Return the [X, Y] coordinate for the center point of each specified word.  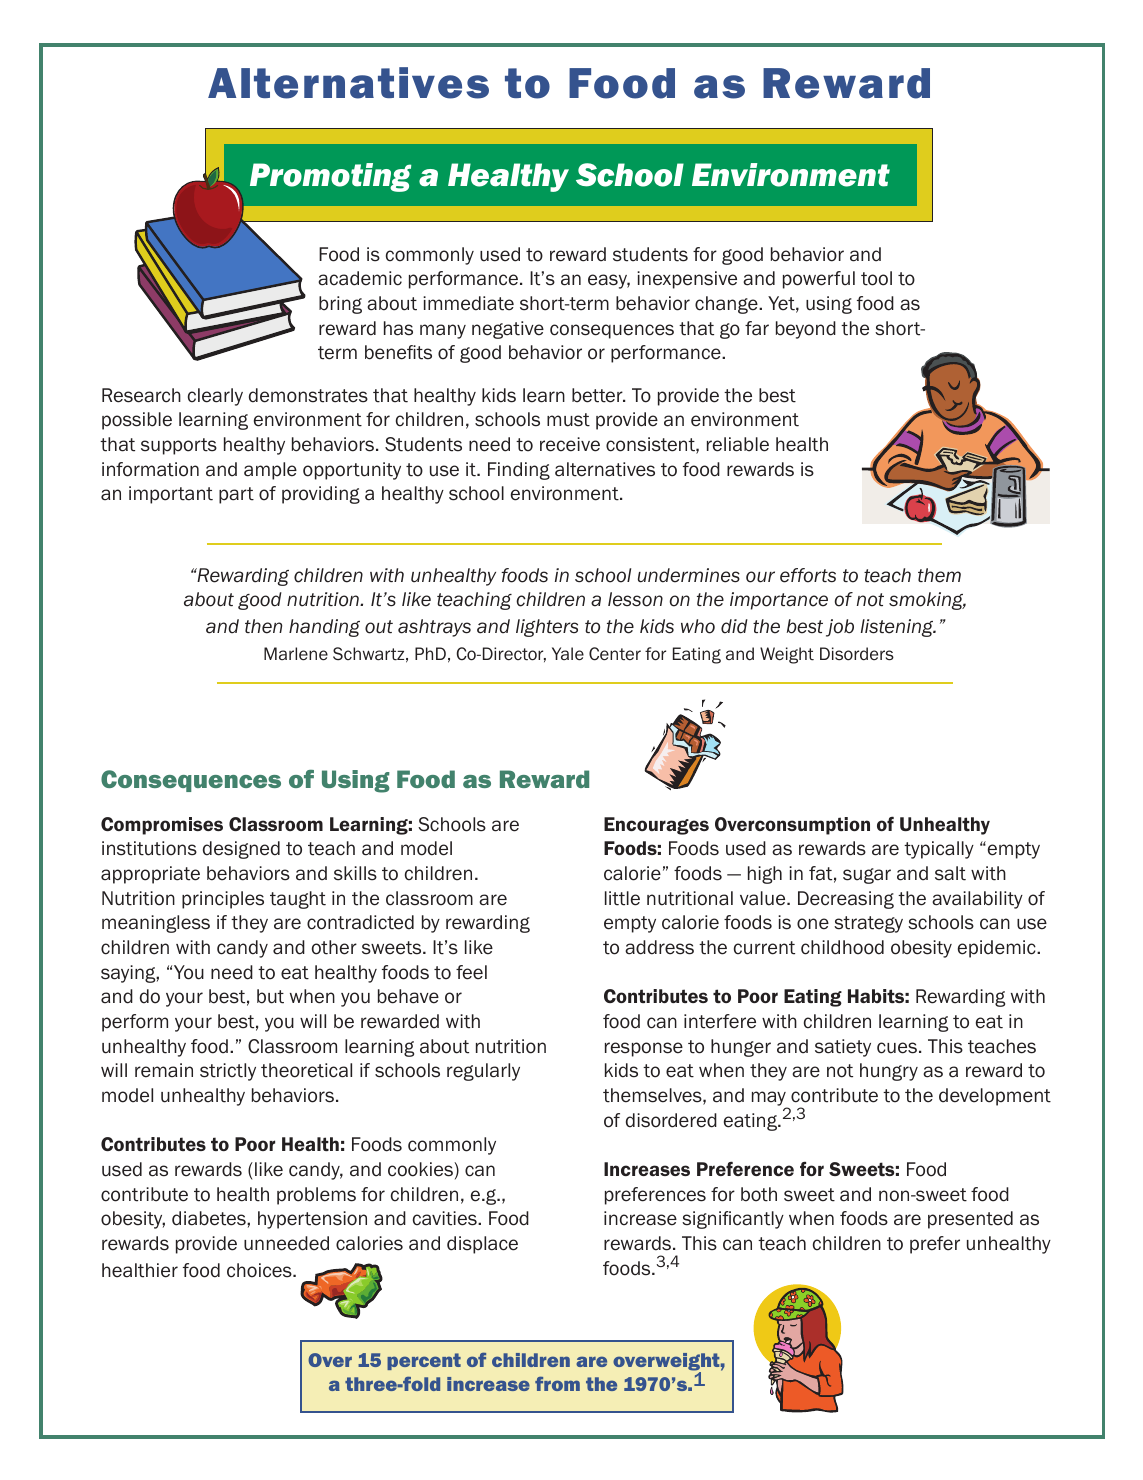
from [557, 1384]
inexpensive [687, 280]
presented [970, 1220]
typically [939, 850]
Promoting [330, 177]
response [644, 1049]
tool [876, 278]
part [236, 495]
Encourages [656, 826]
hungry [889, 1072]
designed [241, 850]
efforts [808, 575]
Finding [519, 471]
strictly [228, 1072]
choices [260, 1270]
